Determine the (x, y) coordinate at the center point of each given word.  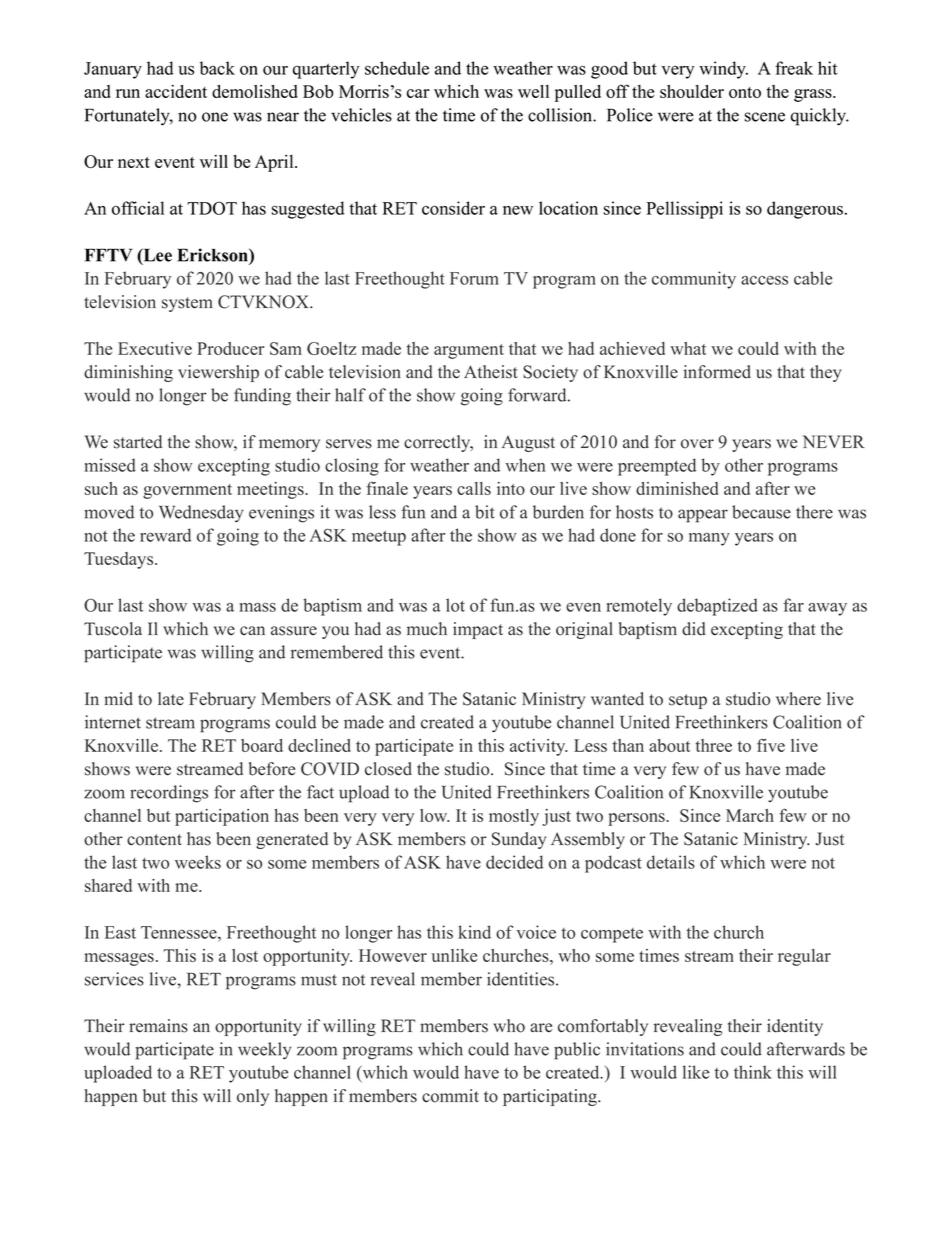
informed (717, 372)
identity (795, 1027)
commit (450, 1096)
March (750, 815)
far (793, 605)
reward (165, 535)
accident (176, 91)
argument (469, 351)
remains (158, 1026)
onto (745, 92)
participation (222, 817)
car (418, 93)
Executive (155, 348)
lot (455, 605)
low (434, 815)
